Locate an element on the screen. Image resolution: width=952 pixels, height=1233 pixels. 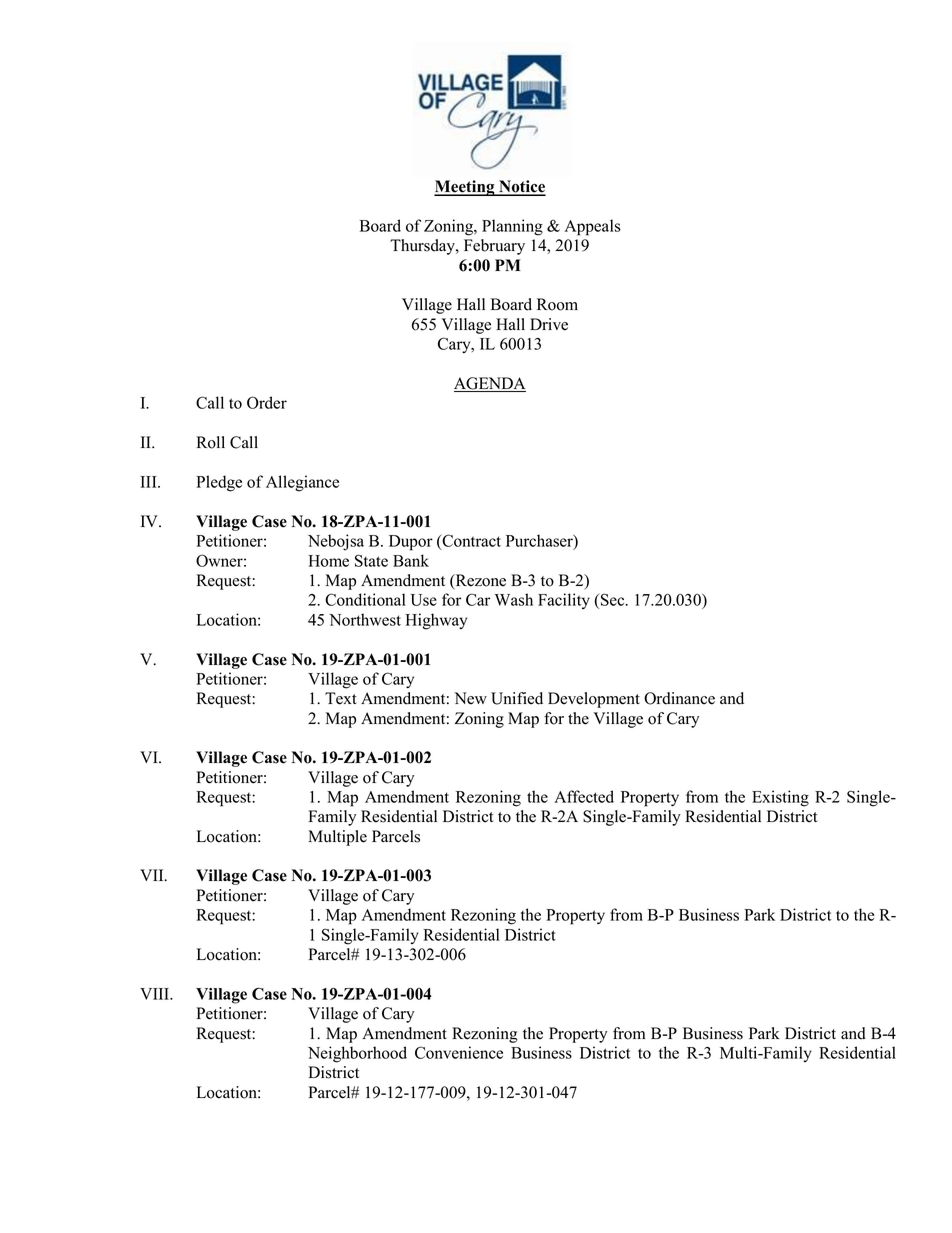
Highway is located at coordinates (436, 621).
